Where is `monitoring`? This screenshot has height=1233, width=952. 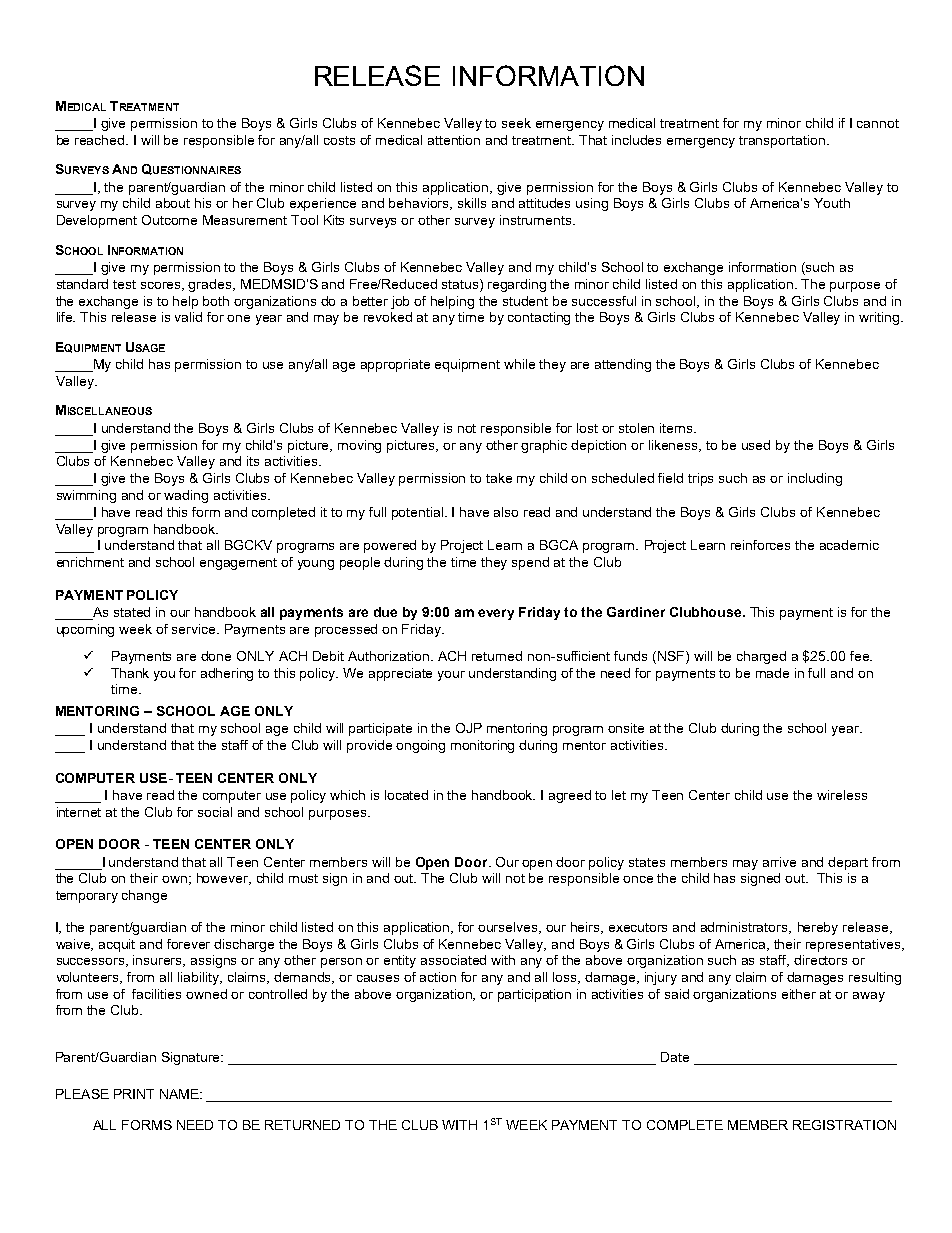 monitoring is located at coordinates (482, 746).
